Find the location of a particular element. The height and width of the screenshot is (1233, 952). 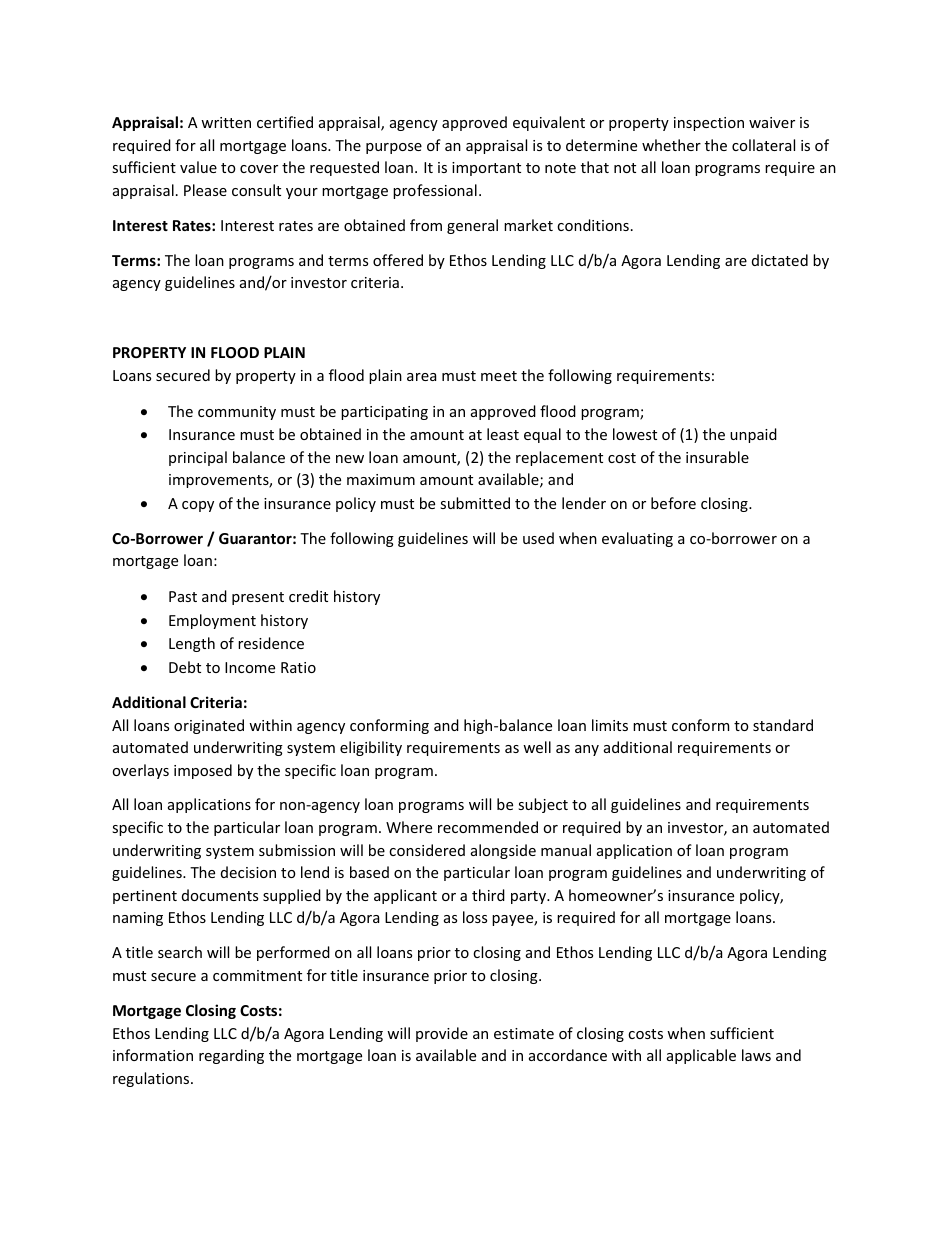

standard is located at coordinates (783, 725).
